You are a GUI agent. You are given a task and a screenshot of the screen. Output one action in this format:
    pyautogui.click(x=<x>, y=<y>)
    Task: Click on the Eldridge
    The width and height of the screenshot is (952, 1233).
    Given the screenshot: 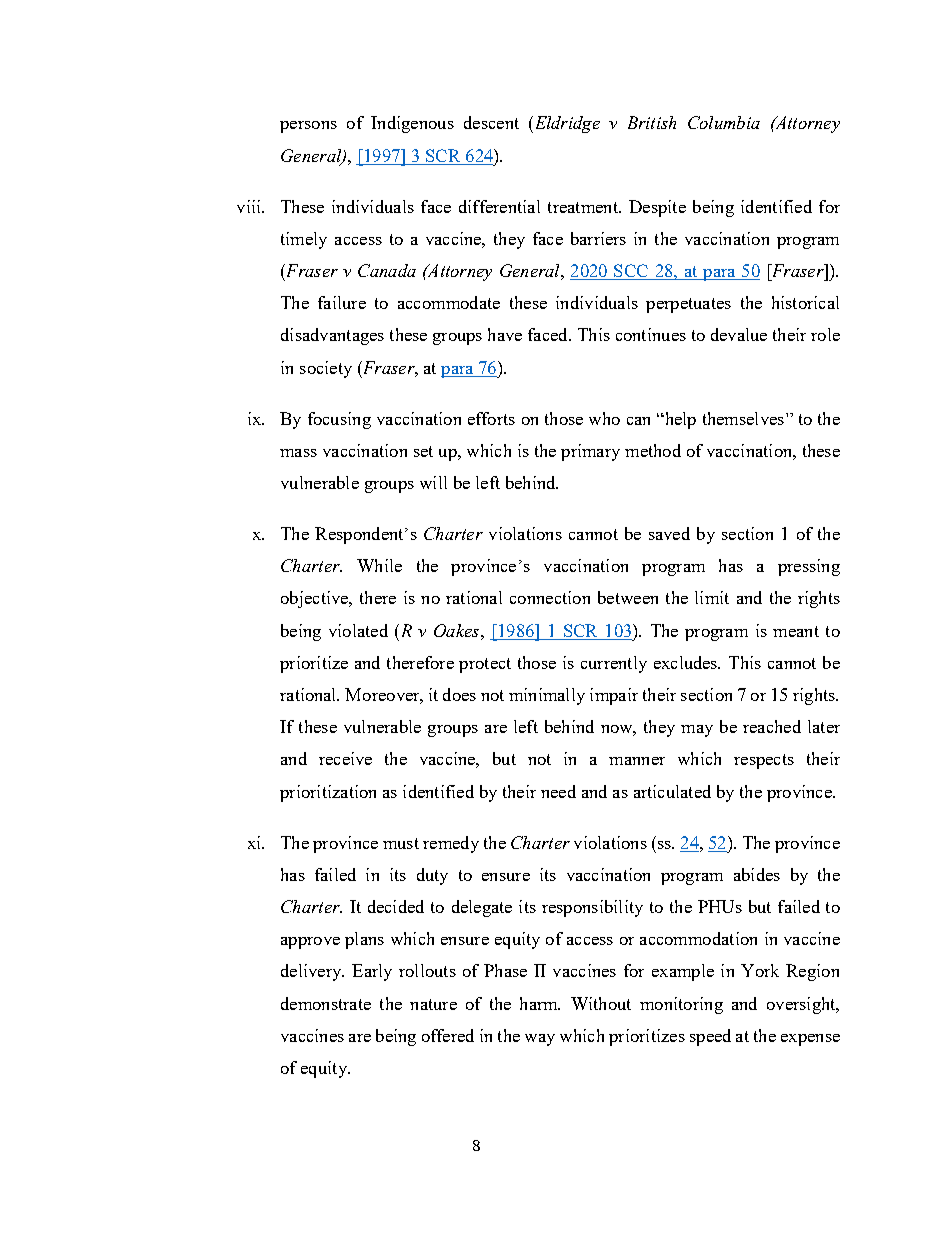 What is the action you would take?
    pyautogui.click(x=566, y=124)
